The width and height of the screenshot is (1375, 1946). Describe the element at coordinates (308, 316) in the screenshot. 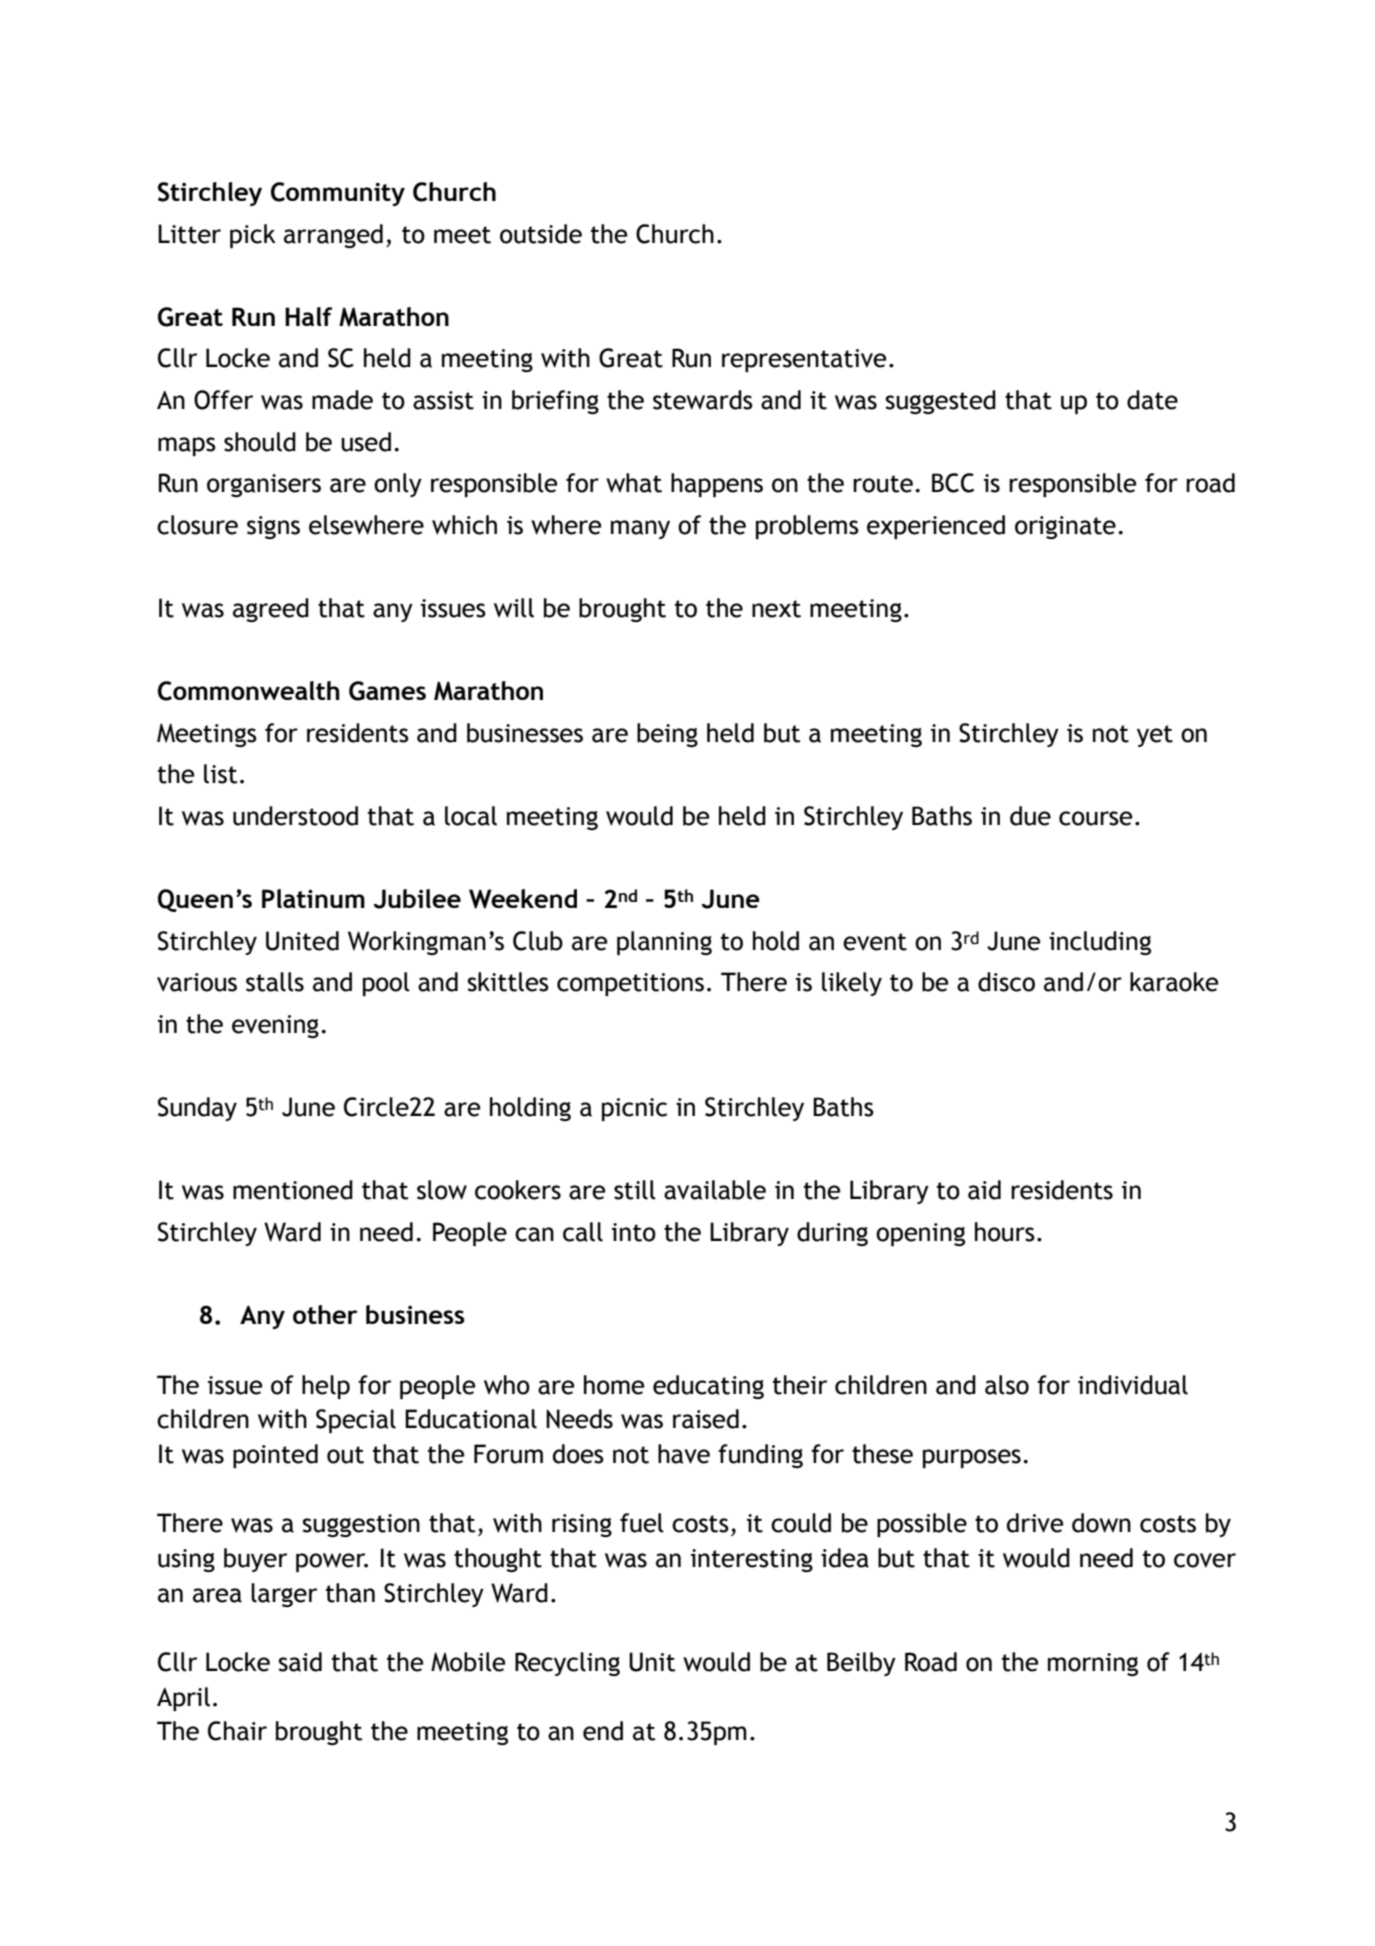

I see `Half` at that location.
